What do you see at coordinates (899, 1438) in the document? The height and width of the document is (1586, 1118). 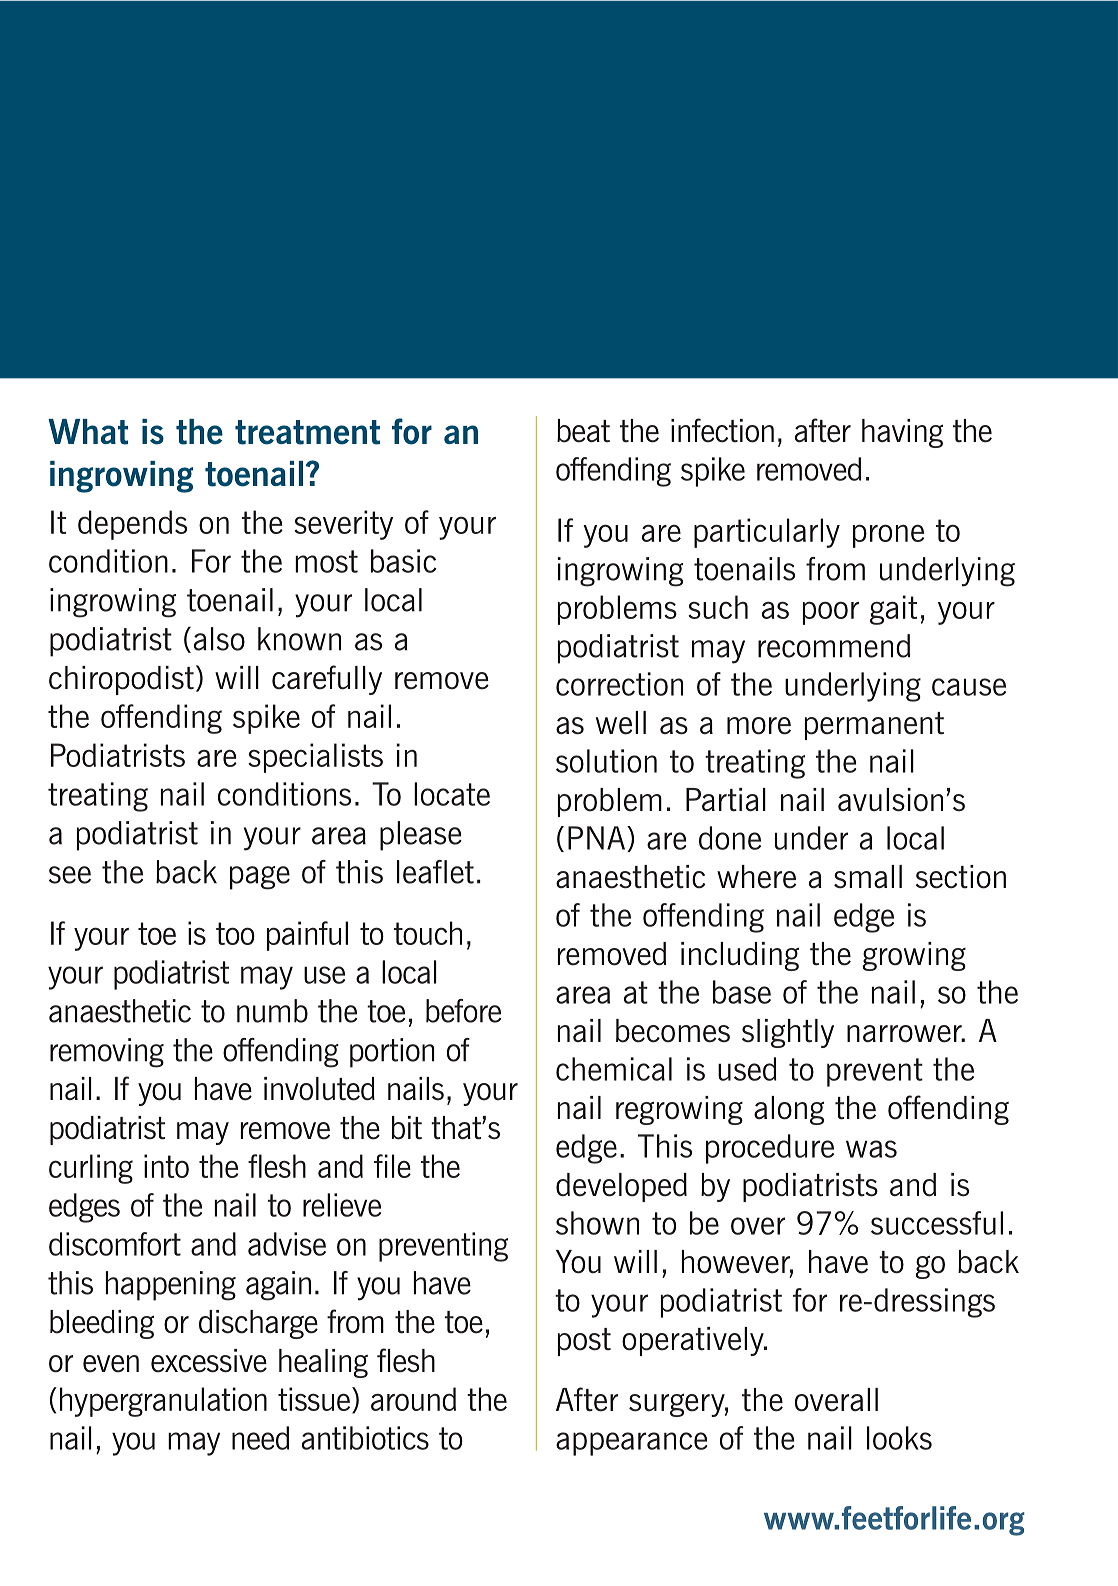 I see `looks` at bounding box center [899, 1438].
